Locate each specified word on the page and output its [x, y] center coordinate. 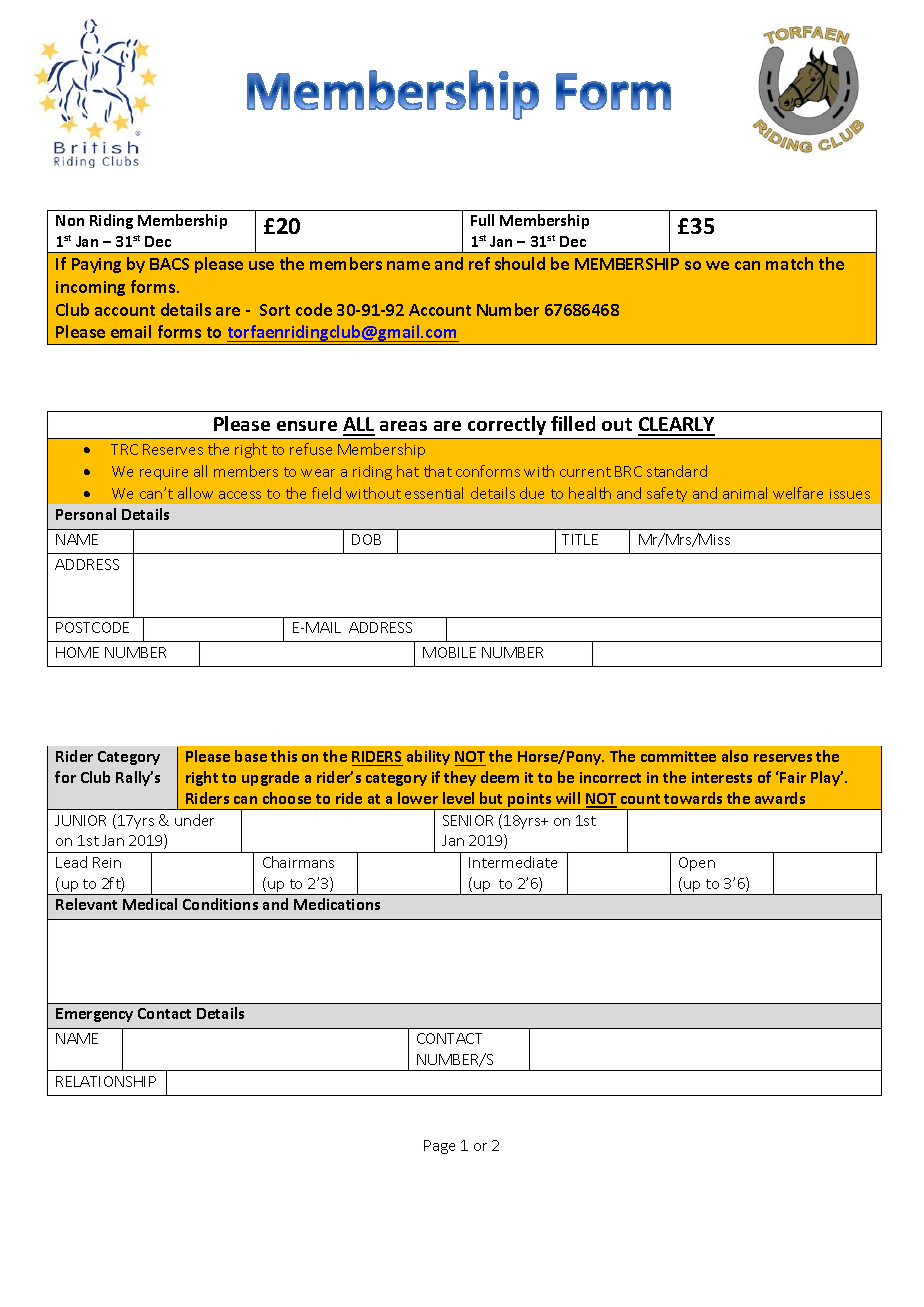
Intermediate [513, 862]
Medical [150, 904]
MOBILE [449, 652]
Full [482, 220]
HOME [77, 652]
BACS [169, 264]
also [735, 756]
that [438, 471]
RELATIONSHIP [106, 1081]
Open [697, 864]
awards [780, 798]
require [164, 473]
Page [439, 1147]
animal [745, 493]
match [789, 263]
